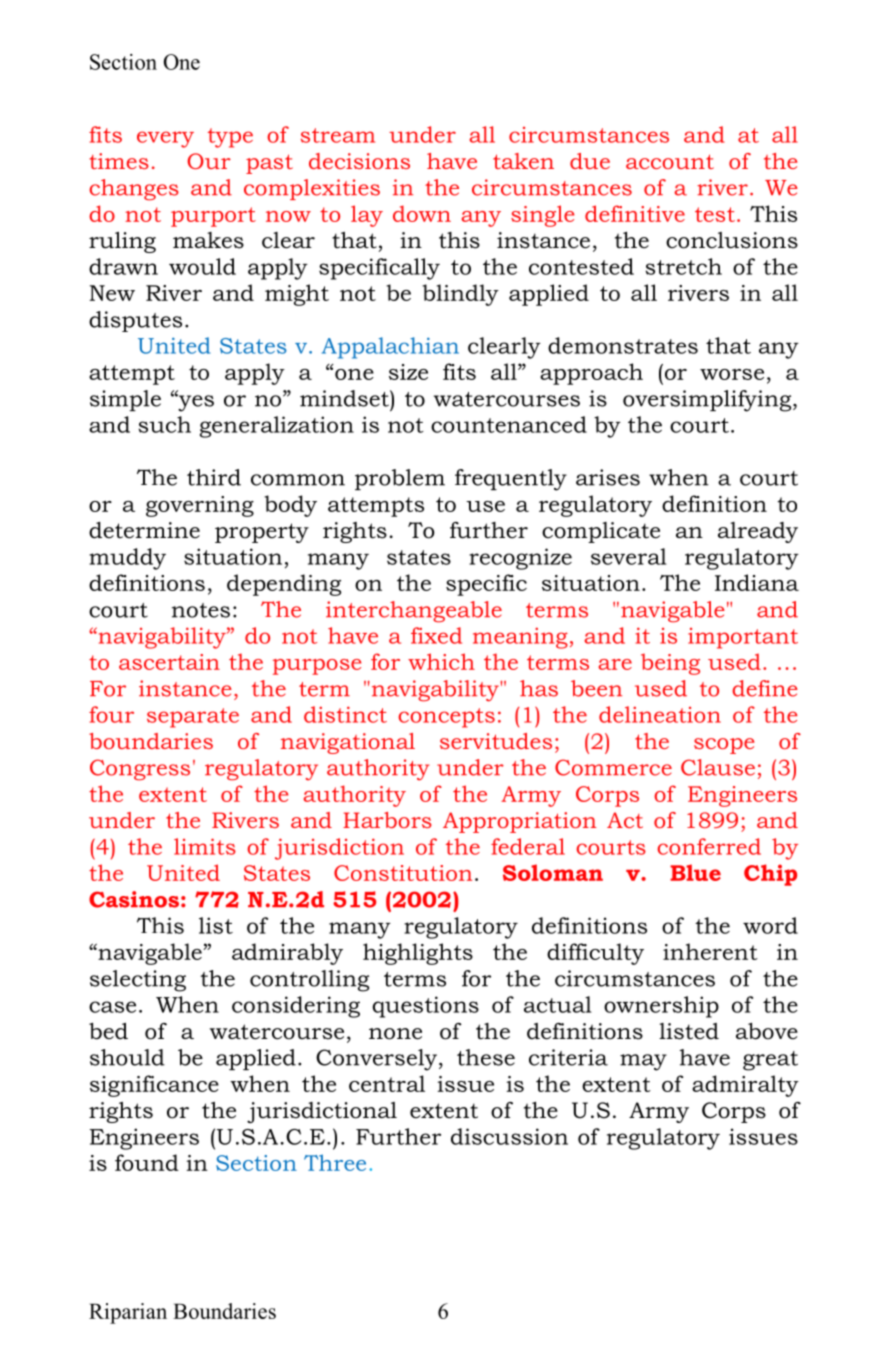 This screenshot has height=1372, width=887. I want to click on down, so click(422, 213).
